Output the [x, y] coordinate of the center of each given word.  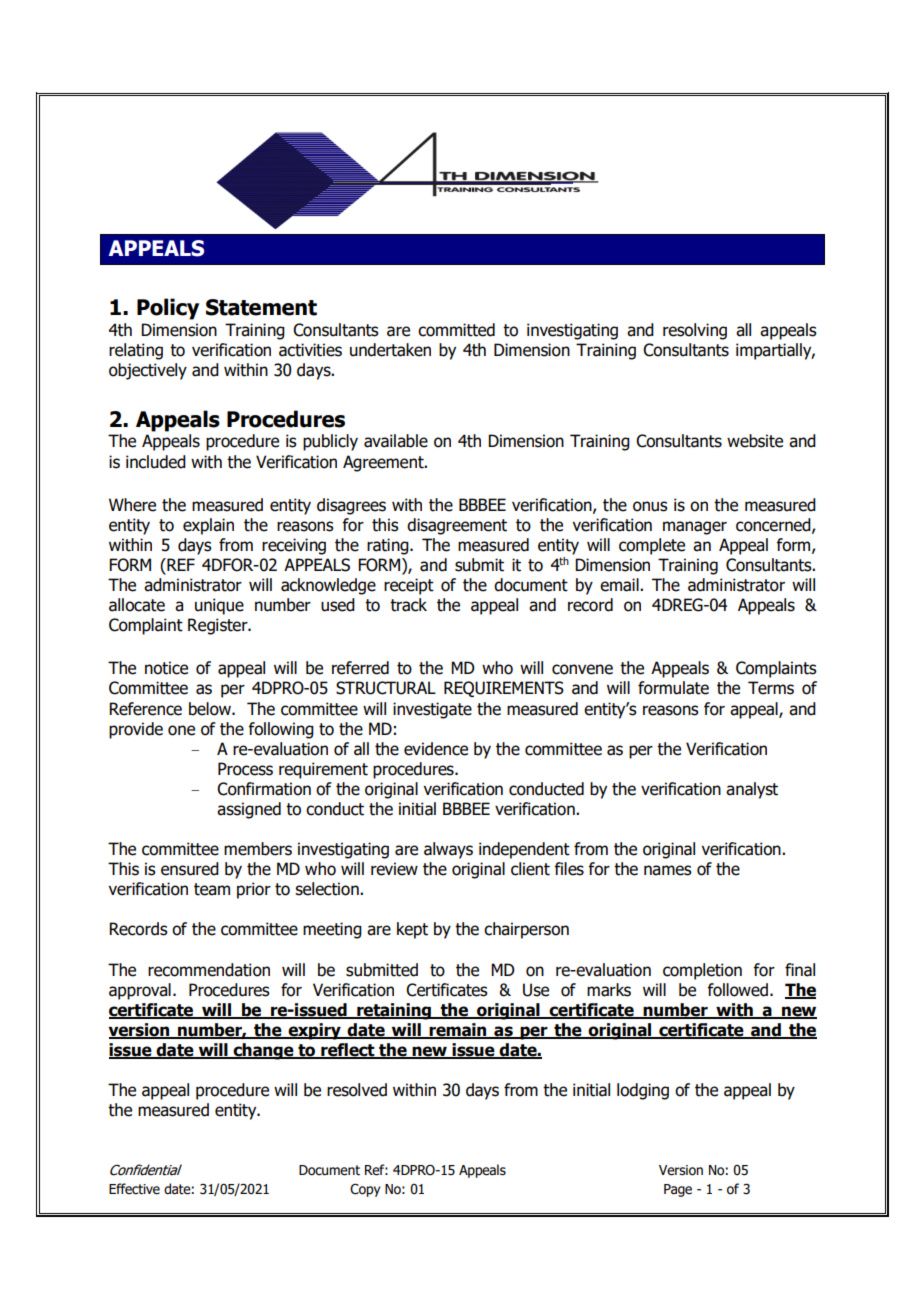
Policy [168, 309]
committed [456, 330]
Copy [365, 1190]
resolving [695, 331]
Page [678, 1190]
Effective [134, 1189]
